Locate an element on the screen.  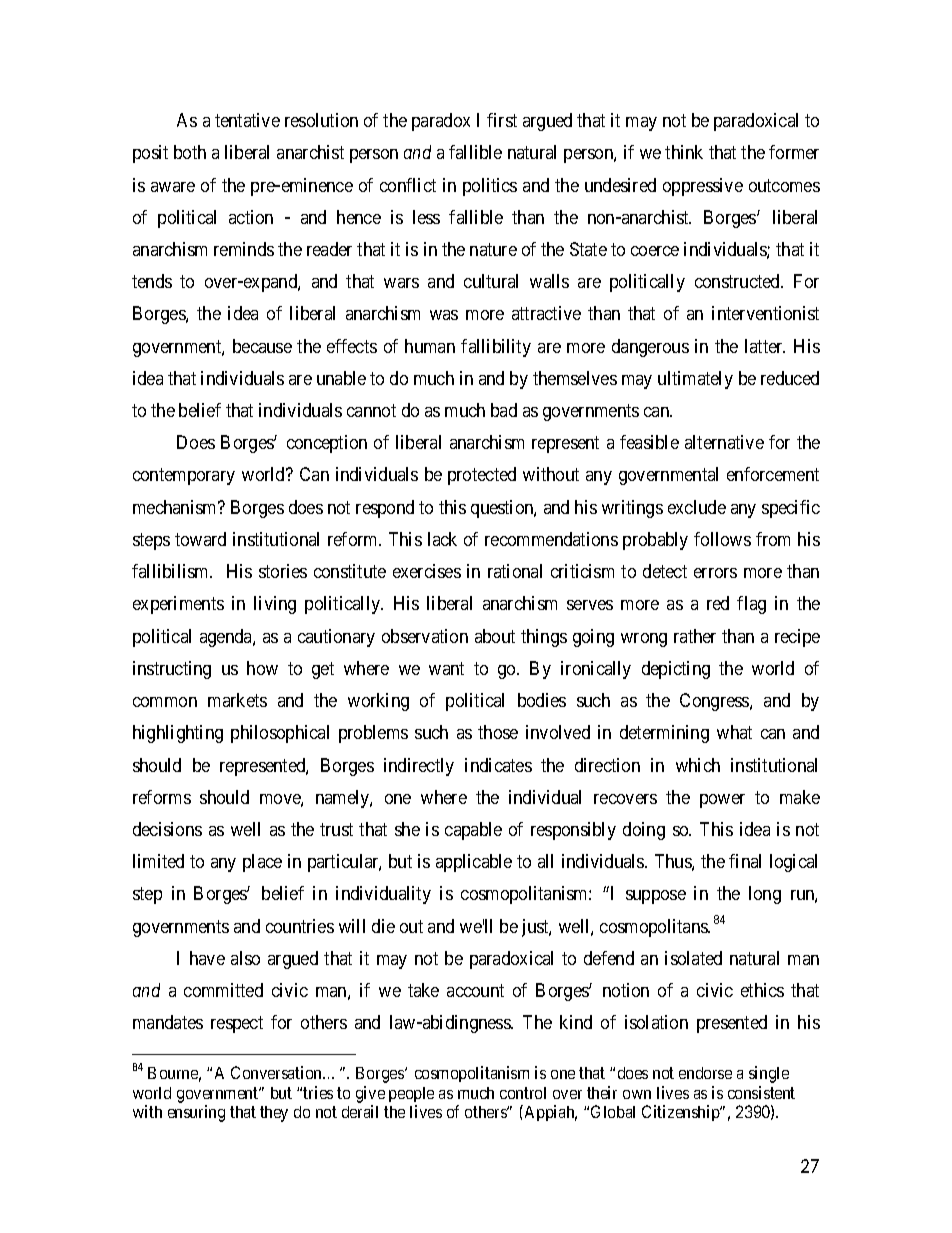
think is located at coordinates (684, 152).
